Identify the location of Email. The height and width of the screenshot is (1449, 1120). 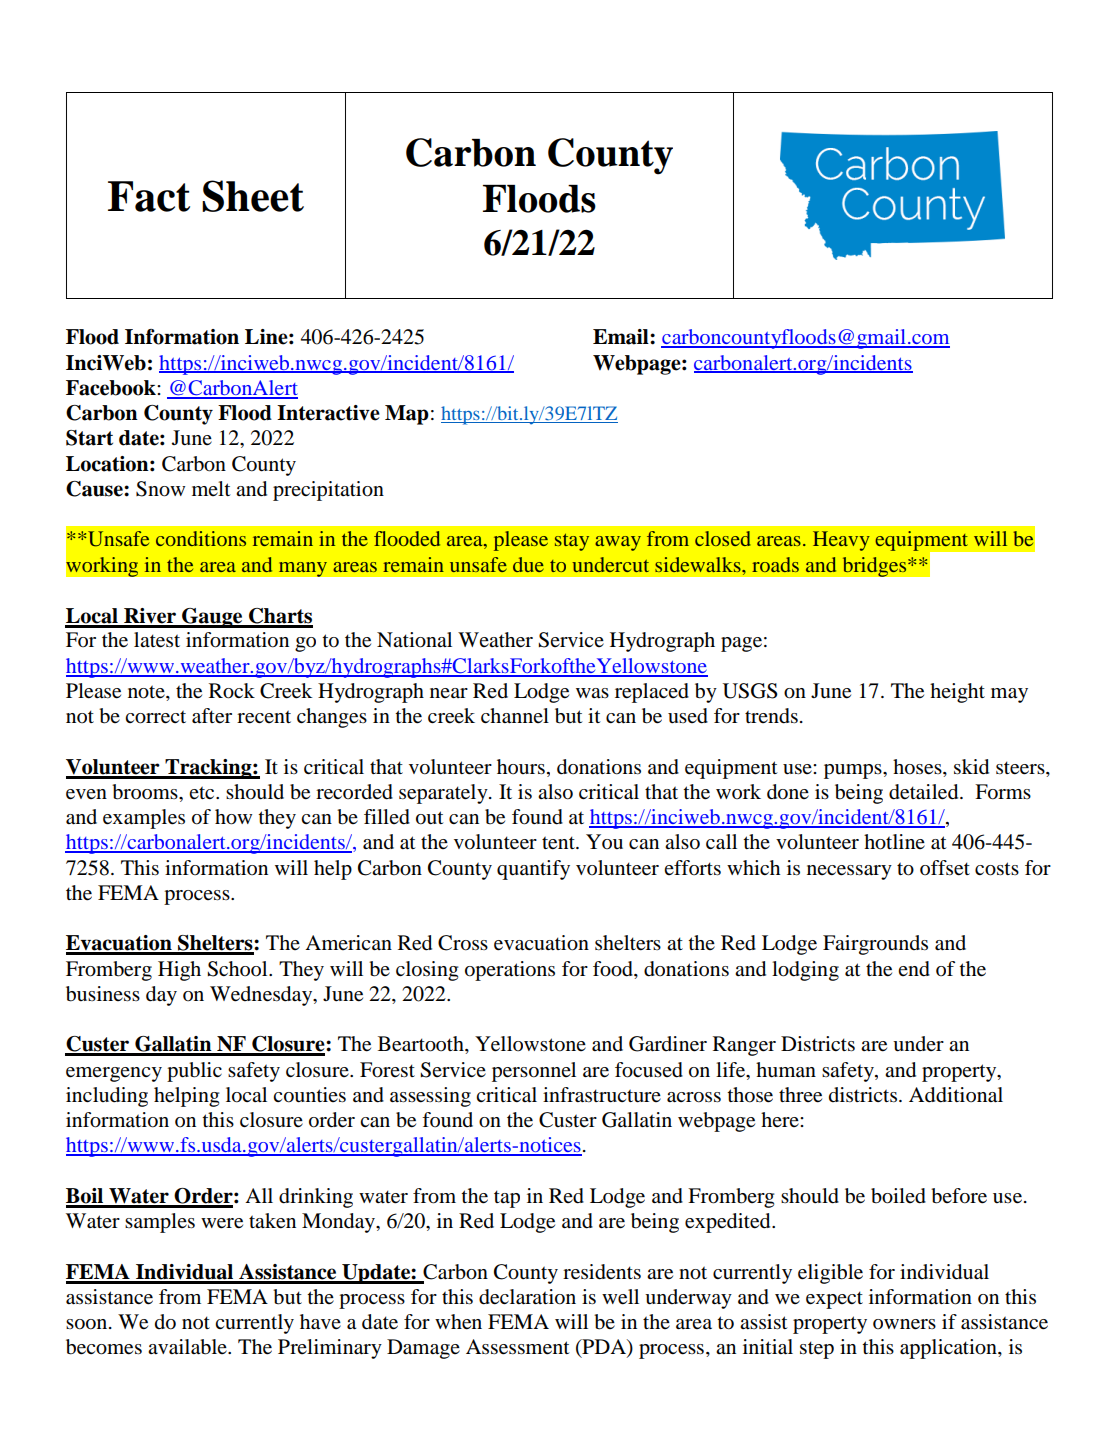
(622, 337).
